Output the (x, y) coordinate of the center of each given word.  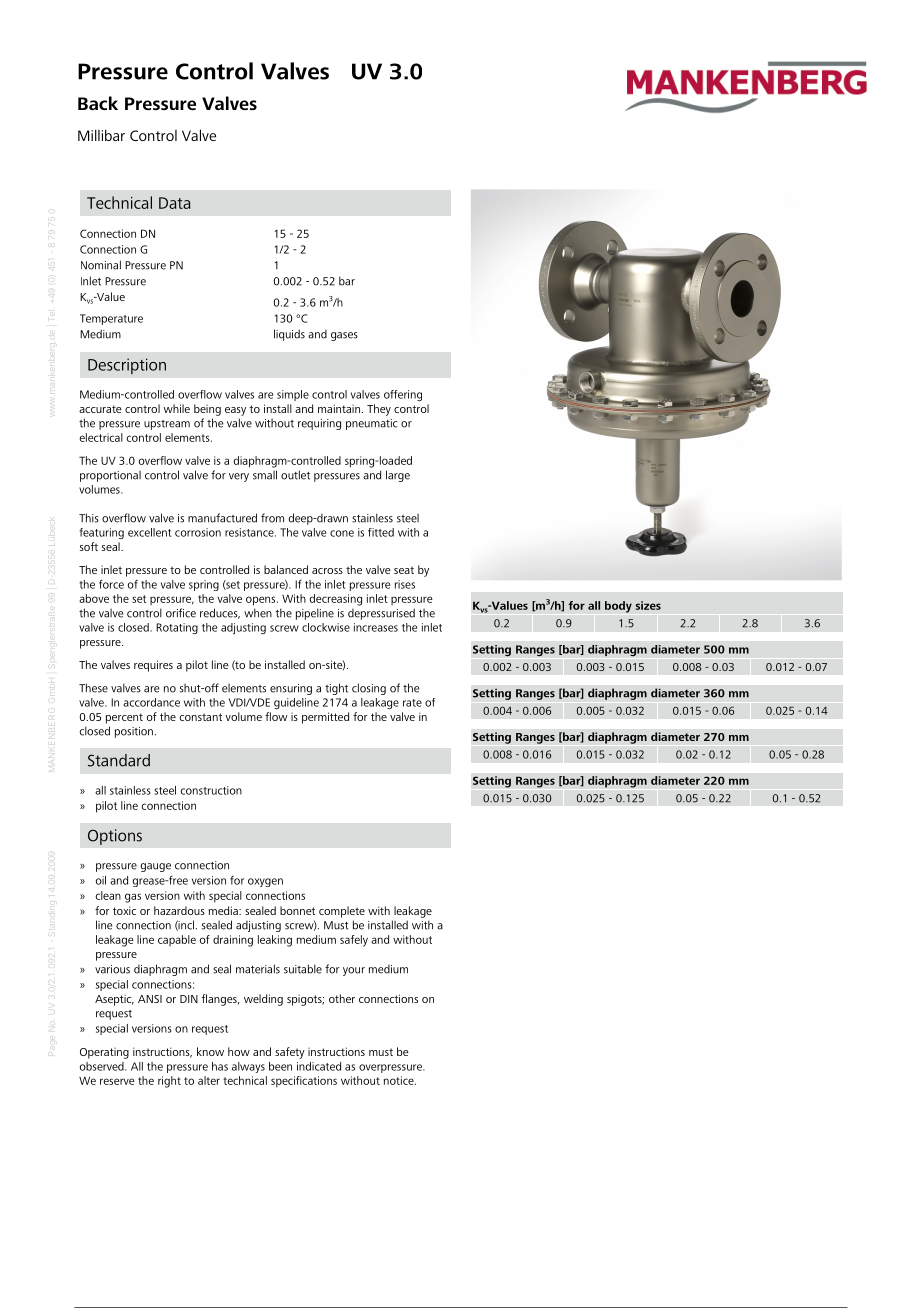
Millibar (101, 135)
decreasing (335, 600)
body (618, 607)
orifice (181, 613)
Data (174, 203)
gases (344, 336)
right (169, 1082)
